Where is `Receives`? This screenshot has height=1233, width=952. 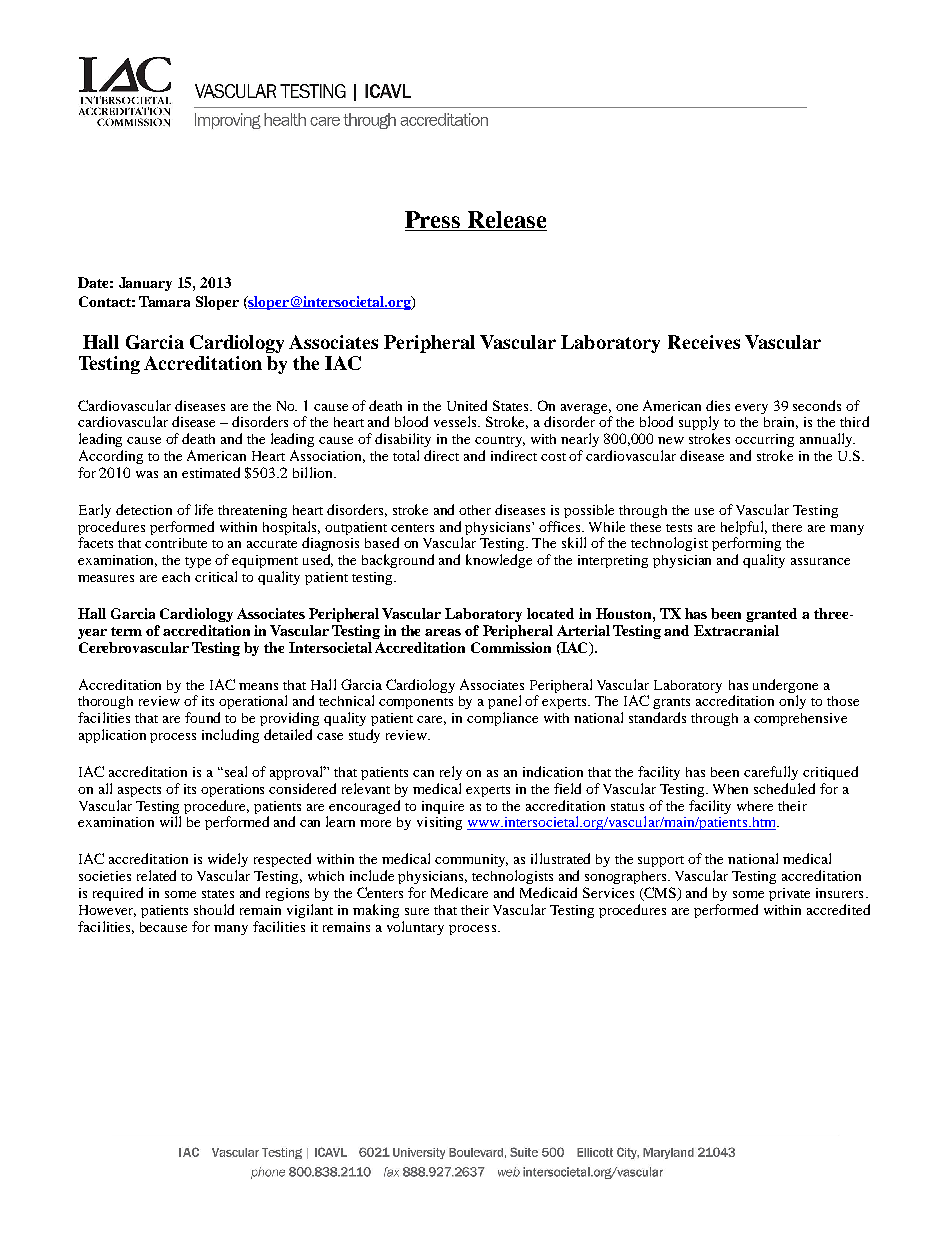
Receives is located at coordinates (704, 342).
